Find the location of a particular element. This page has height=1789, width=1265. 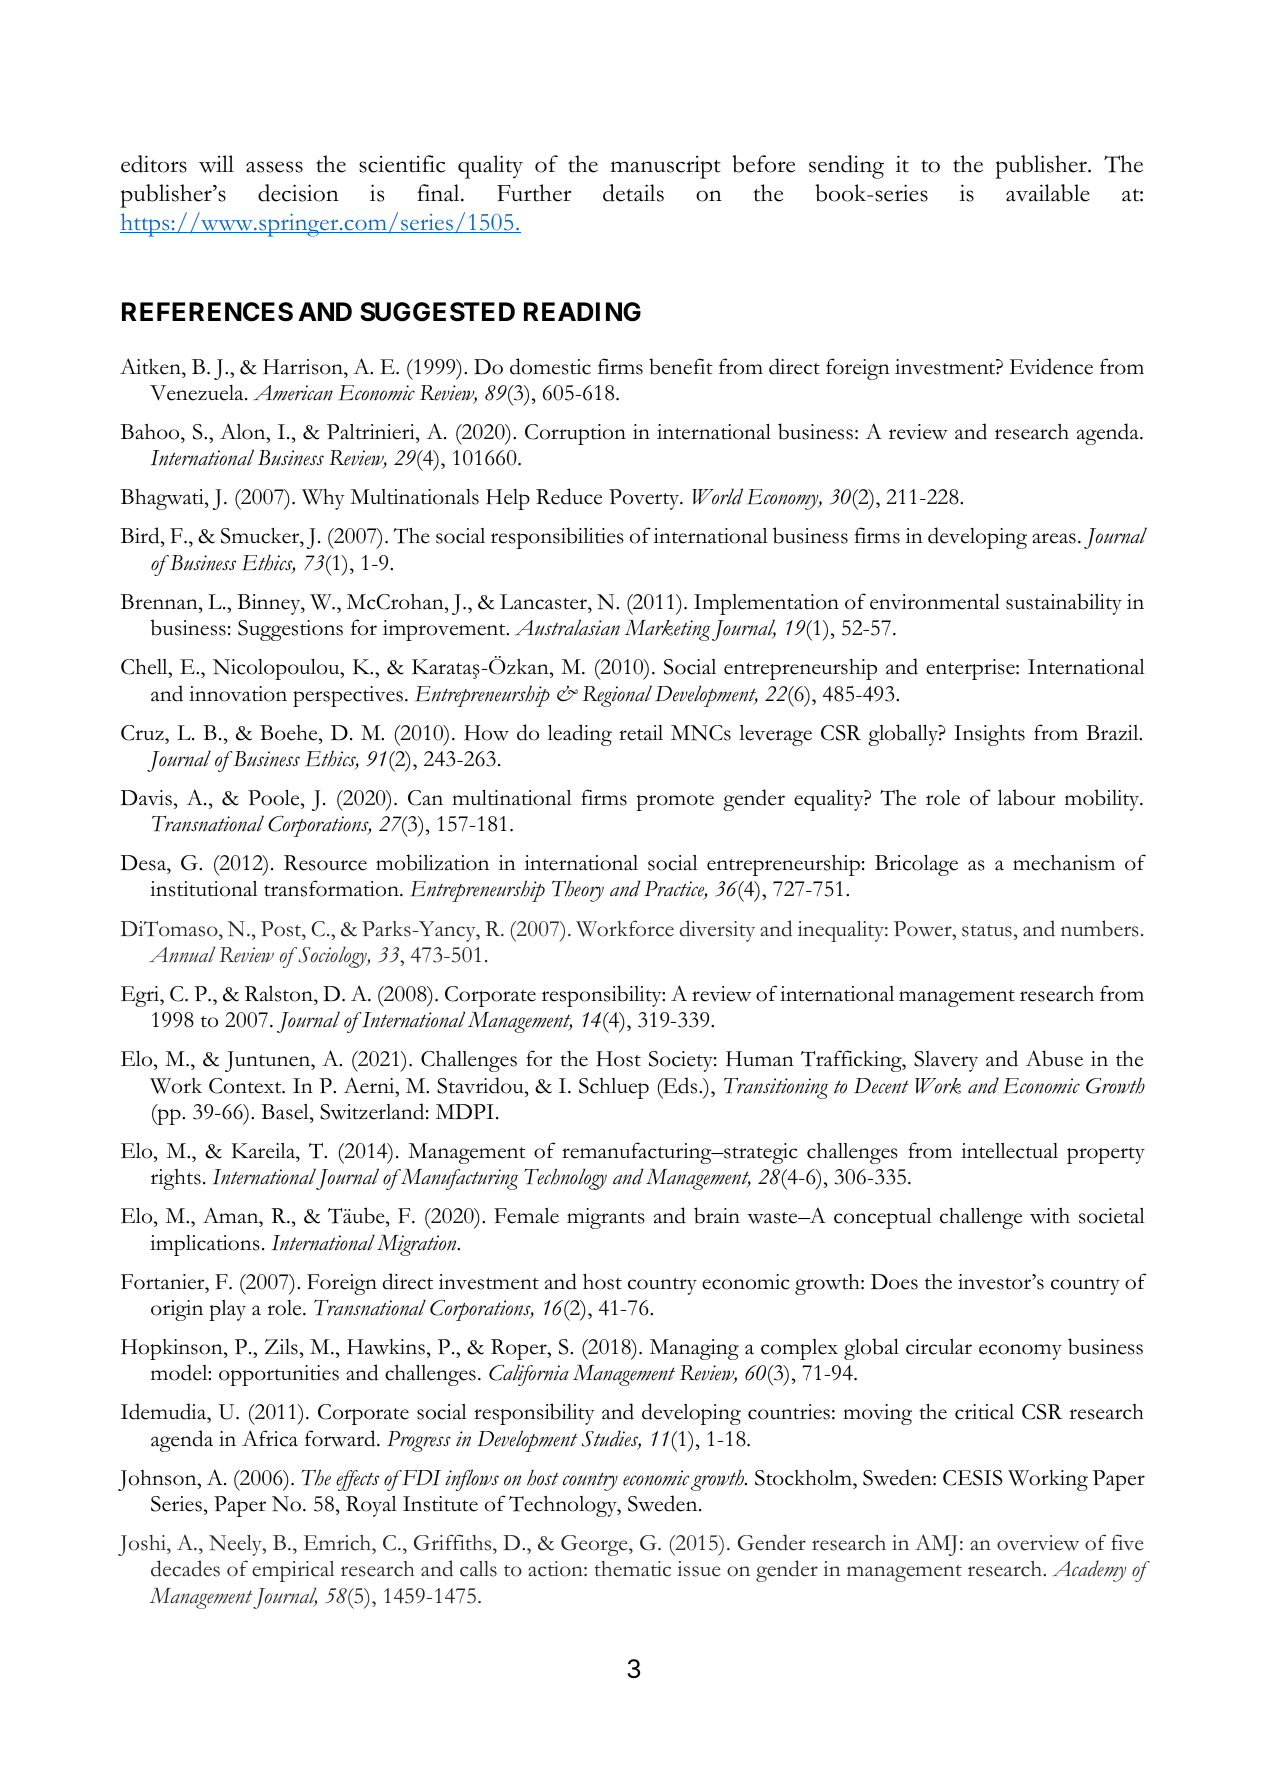

decision is located at coordinates (298, 193).
